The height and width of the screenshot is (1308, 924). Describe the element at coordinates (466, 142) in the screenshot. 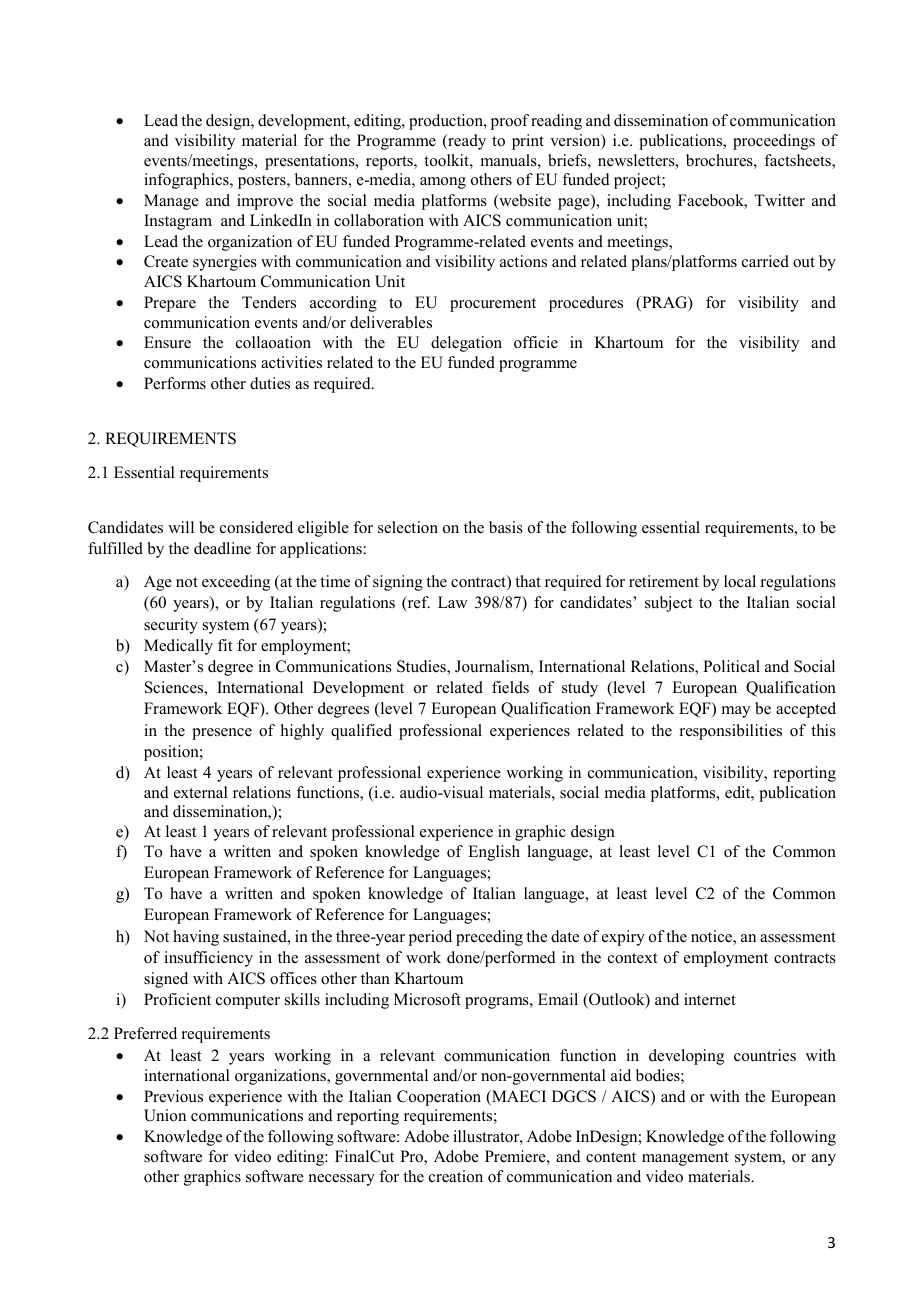

I see `ready` at that location.
